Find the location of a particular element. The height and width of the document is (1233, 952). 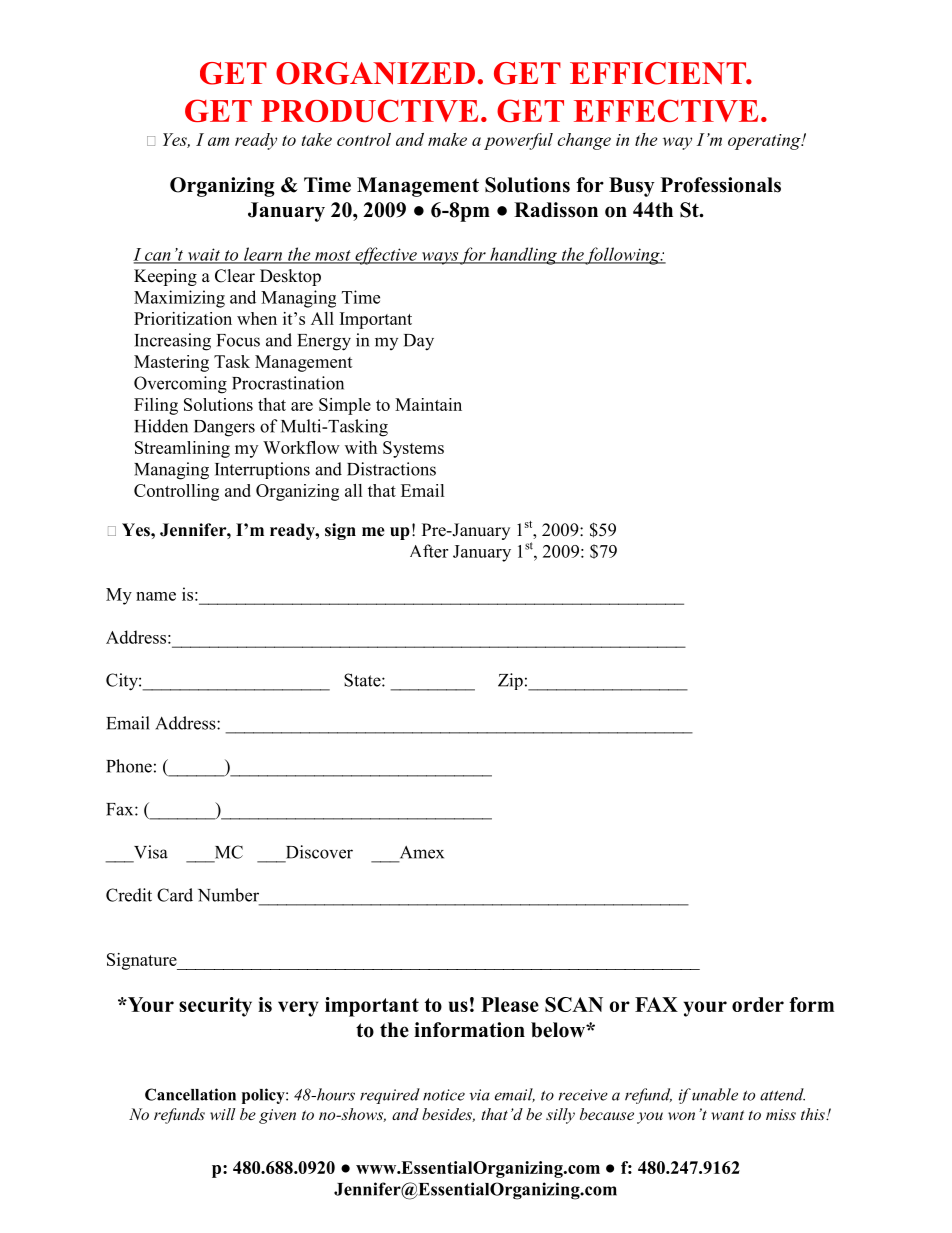

make is located at coordinates (447, 139).
